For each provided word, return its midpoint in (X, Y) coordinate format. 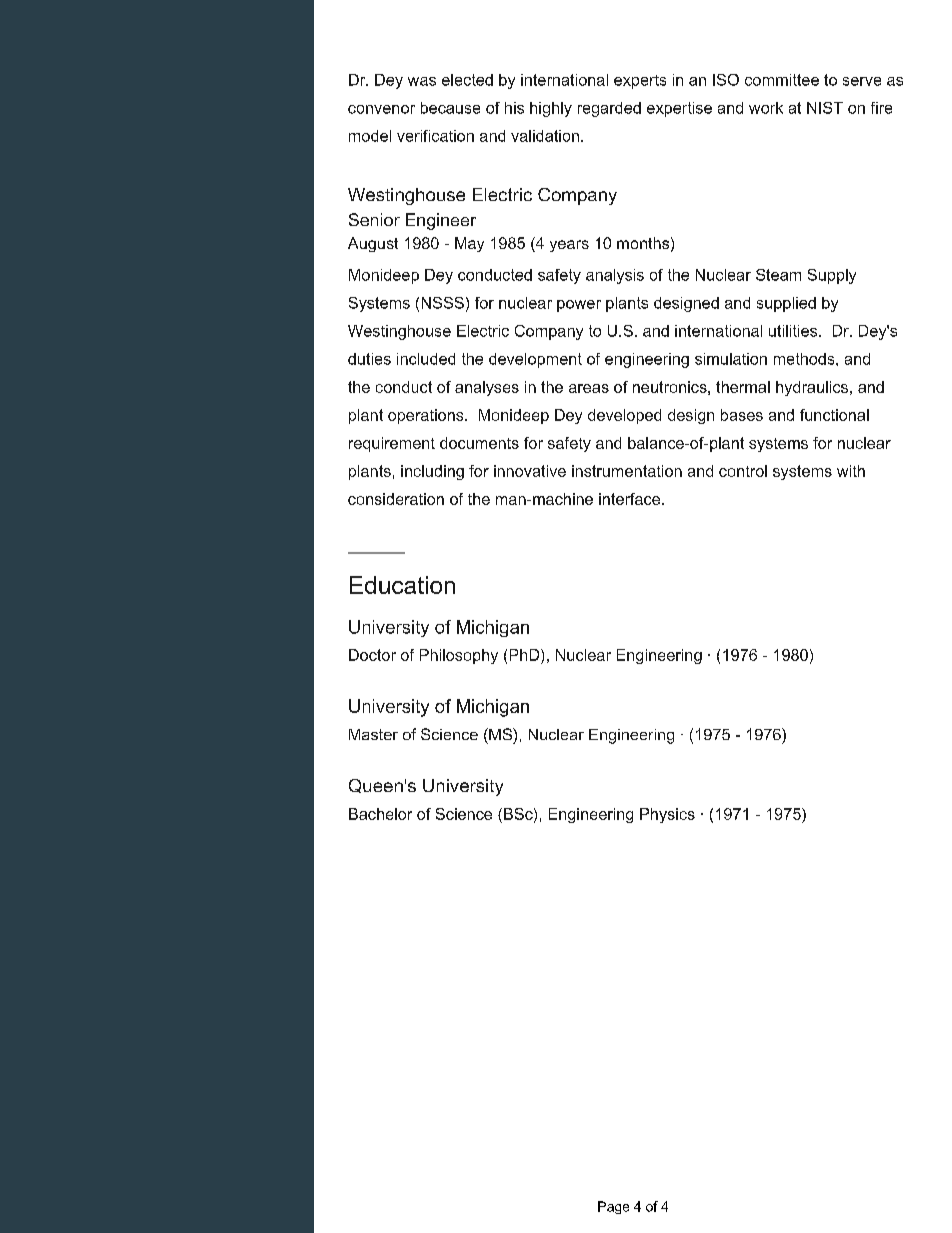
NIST (825, 108)
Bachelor (380, 814)
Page (613, 1207)
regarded (609, 109)
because (450, 108)
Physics (667, 815)
